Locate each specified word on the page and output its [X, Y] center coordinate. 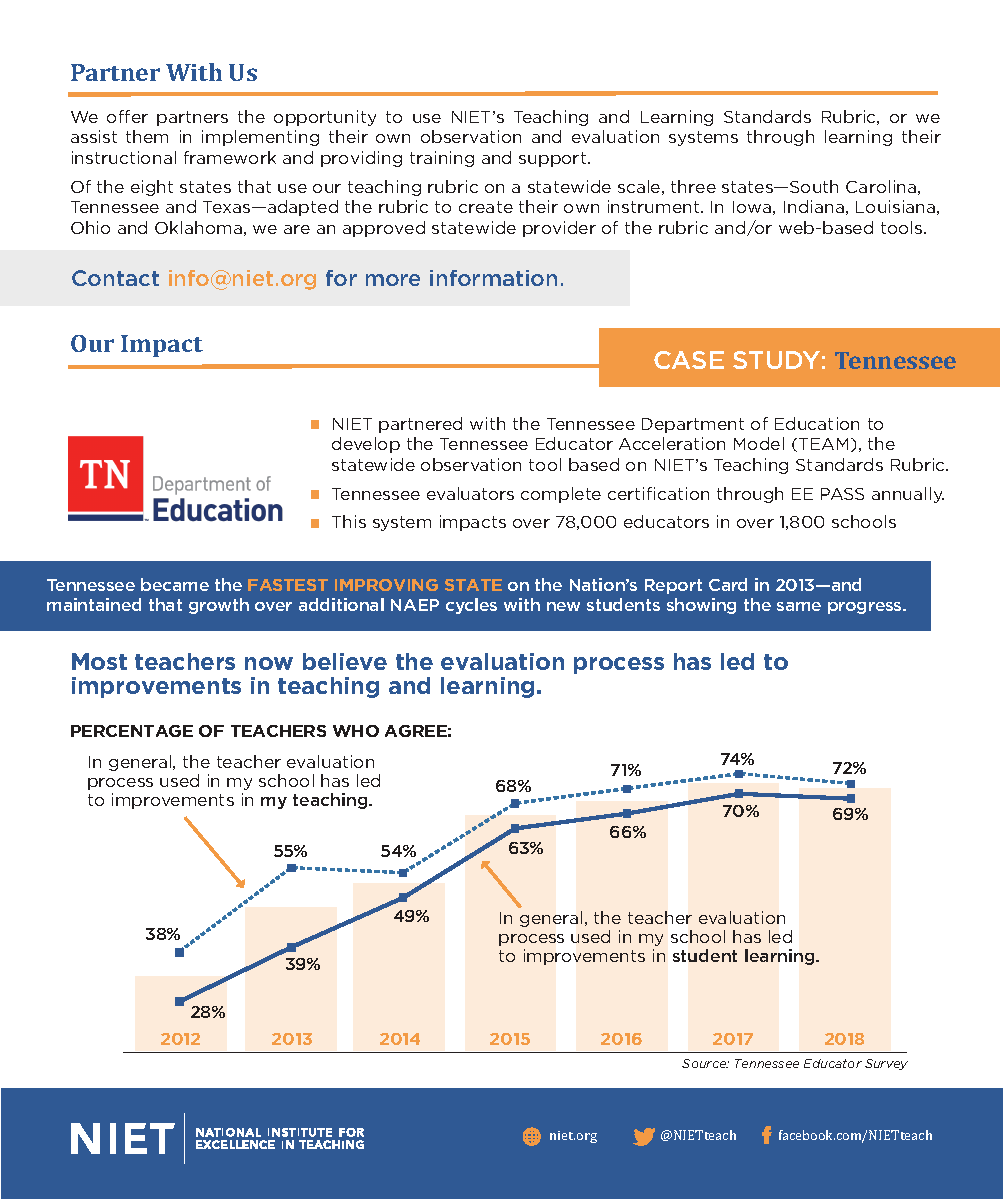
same [799, 606]
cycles [471, 606]
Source [705, 1063]
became [175, 584]
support [554, 159]
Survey [886, 1064]
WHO [356, 731]
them [147, 136]
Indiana [814, 206]
